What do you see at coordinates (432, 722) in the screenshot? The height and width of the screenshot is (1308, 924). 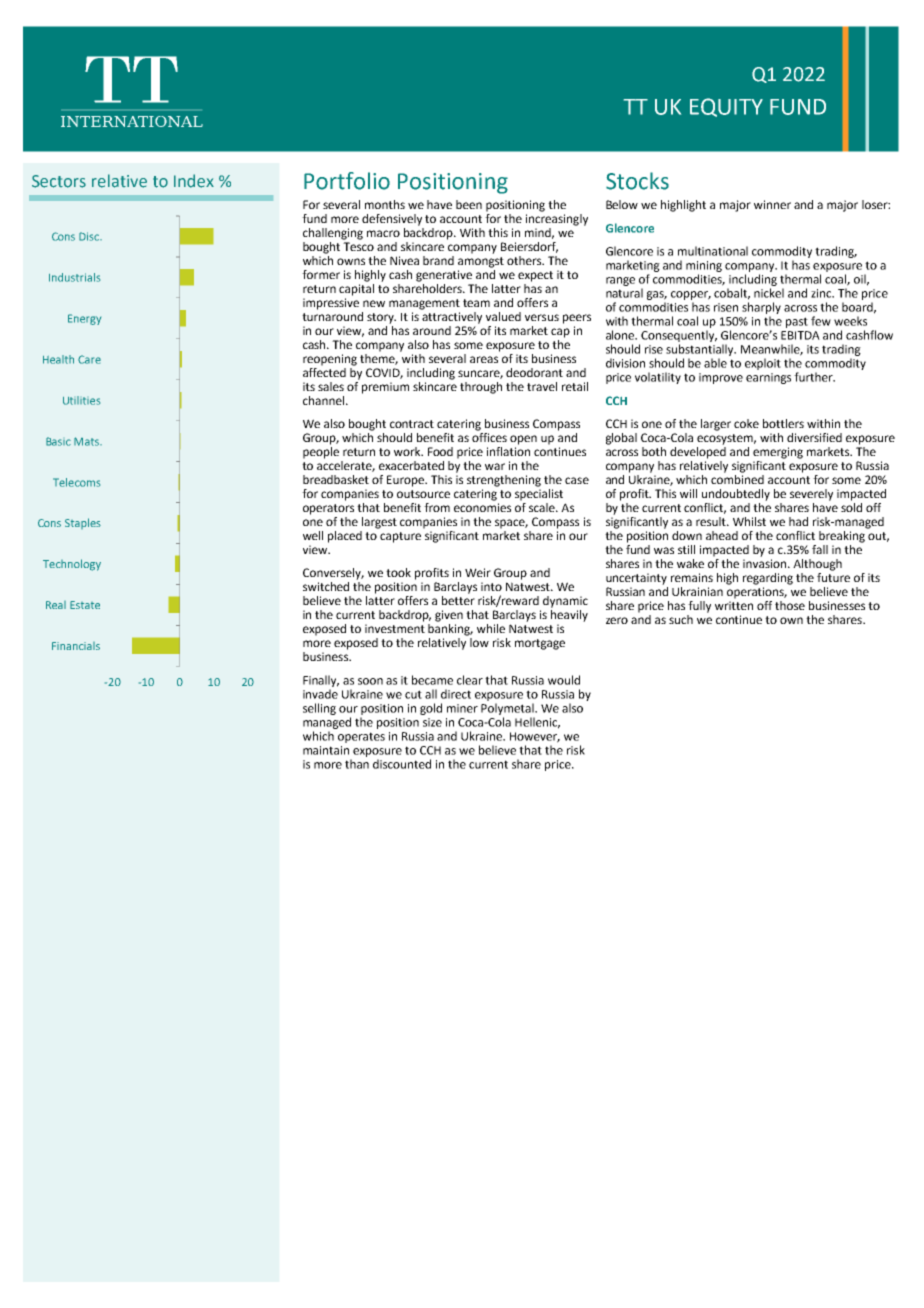 I see `size` at bounding box center [432, 722].
